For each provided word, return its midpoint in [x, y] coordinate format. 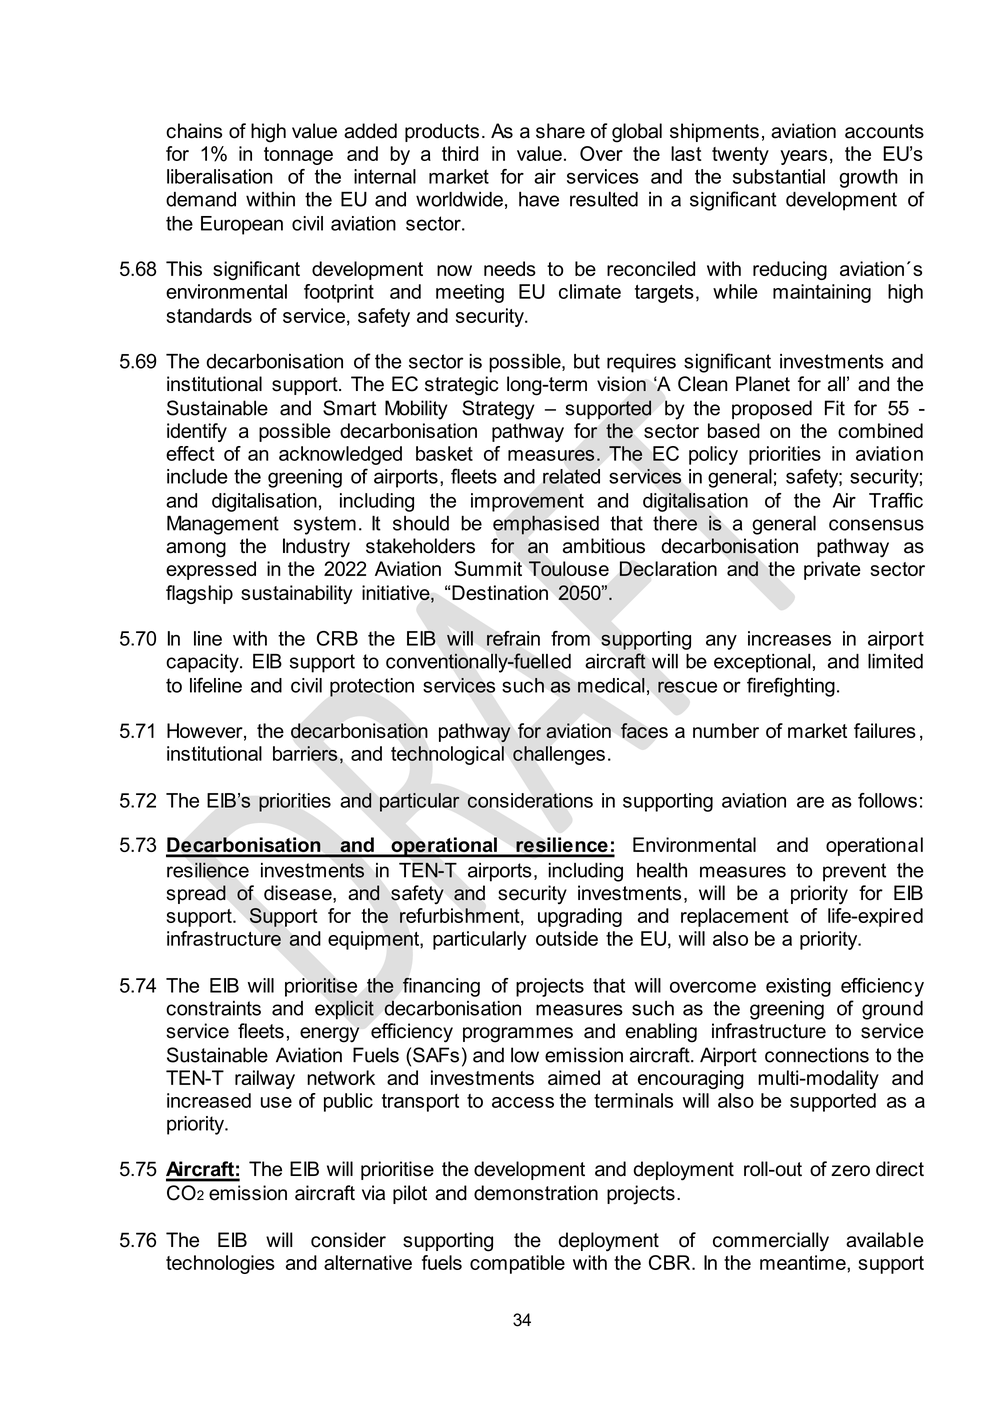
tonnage [298, 156]
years [803, 157]
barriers [305, 753]
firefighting [791, 687]
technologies [220, 1264]
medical [611, 685]
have [539, 199]
